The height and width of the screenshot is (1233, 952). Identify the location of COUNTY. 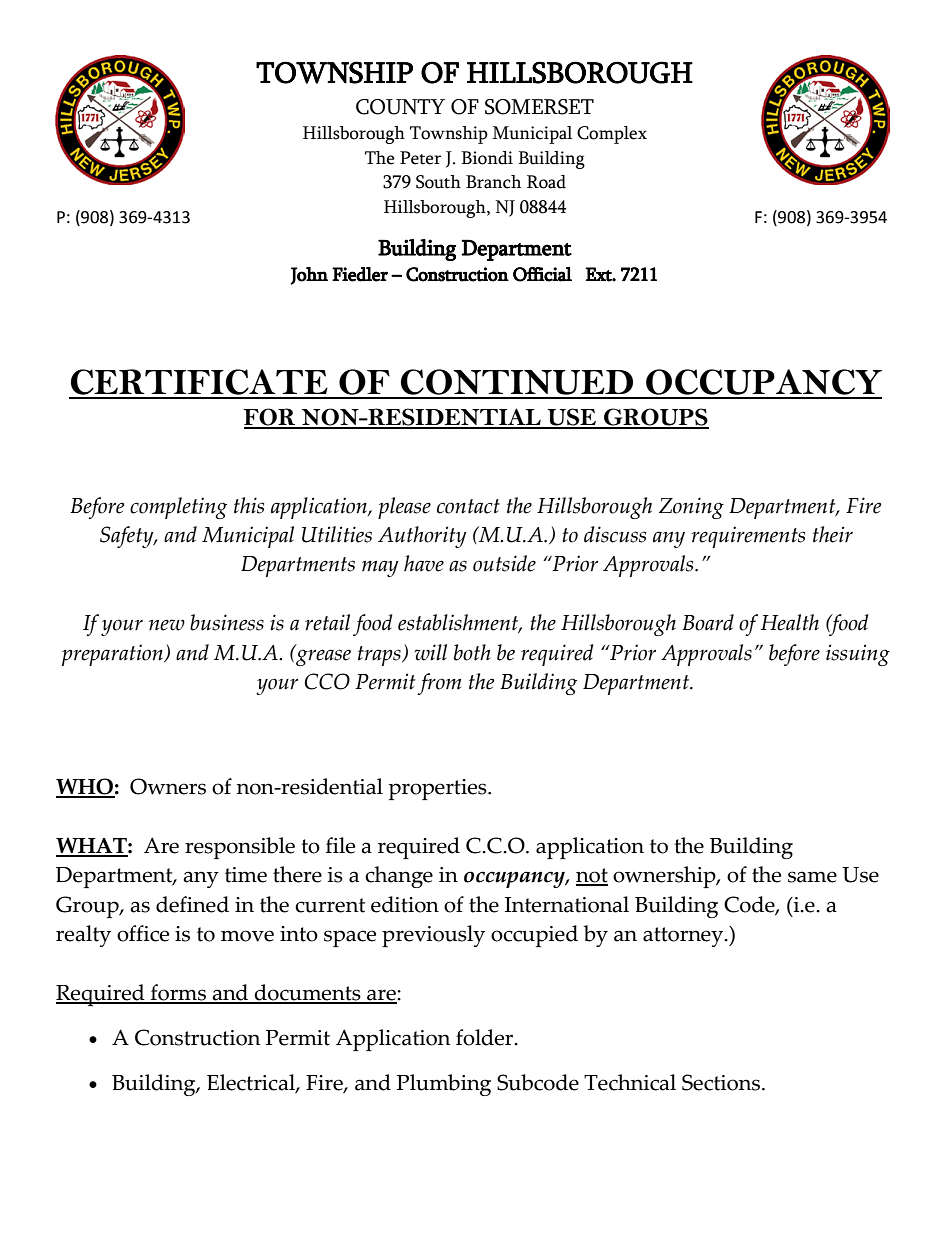
(400, 107).
